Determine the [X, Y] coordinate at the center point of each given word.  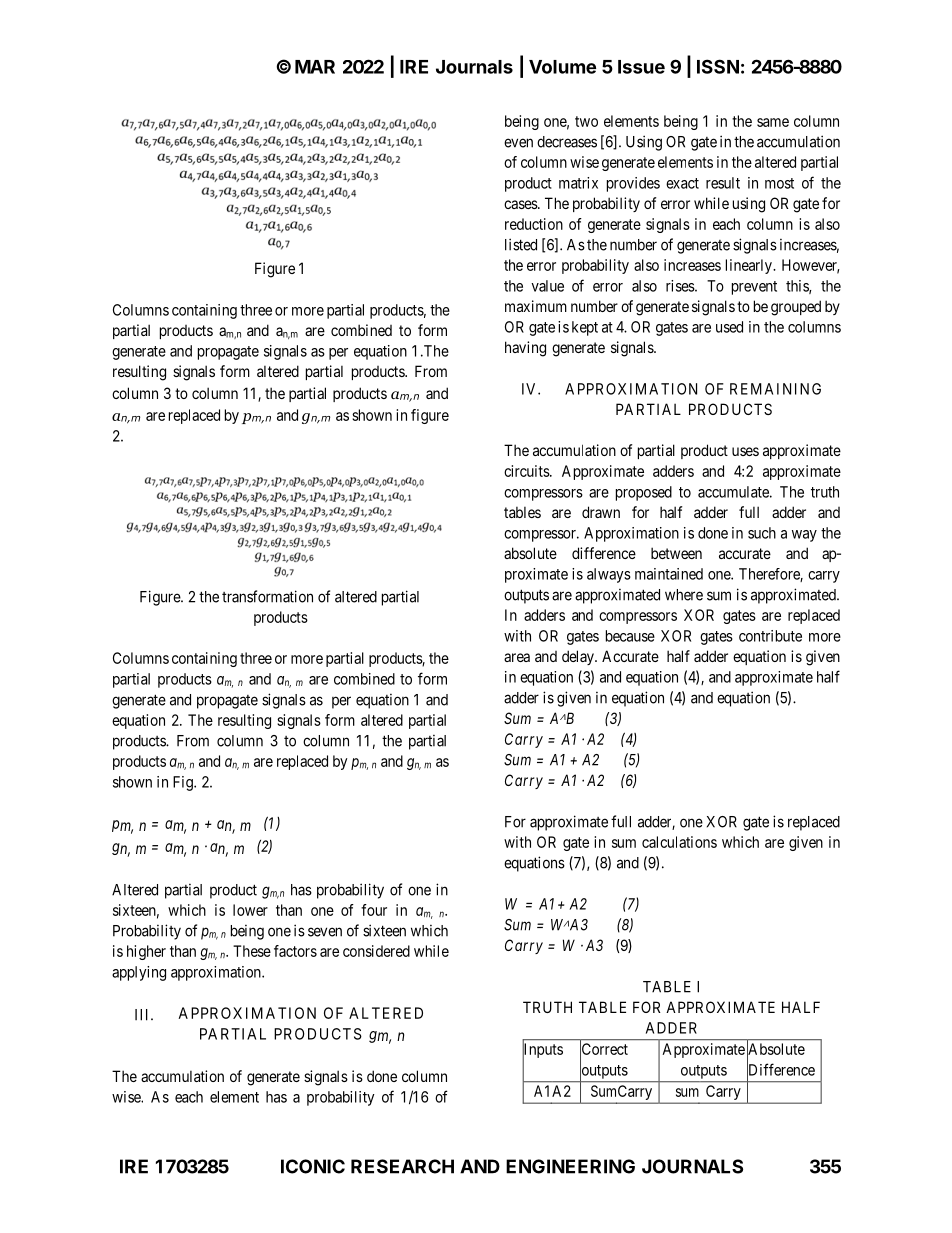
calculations [679, 842]
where [684, 595]
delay [579, 657]
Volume [562, 67]
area [517, 657]
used [729, 327]
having [525, 349]
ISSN [718, 66]
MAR [315, 67]
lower [250, 910]
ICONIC [313, 1166]
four [374, 910]
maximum [536, 306]
